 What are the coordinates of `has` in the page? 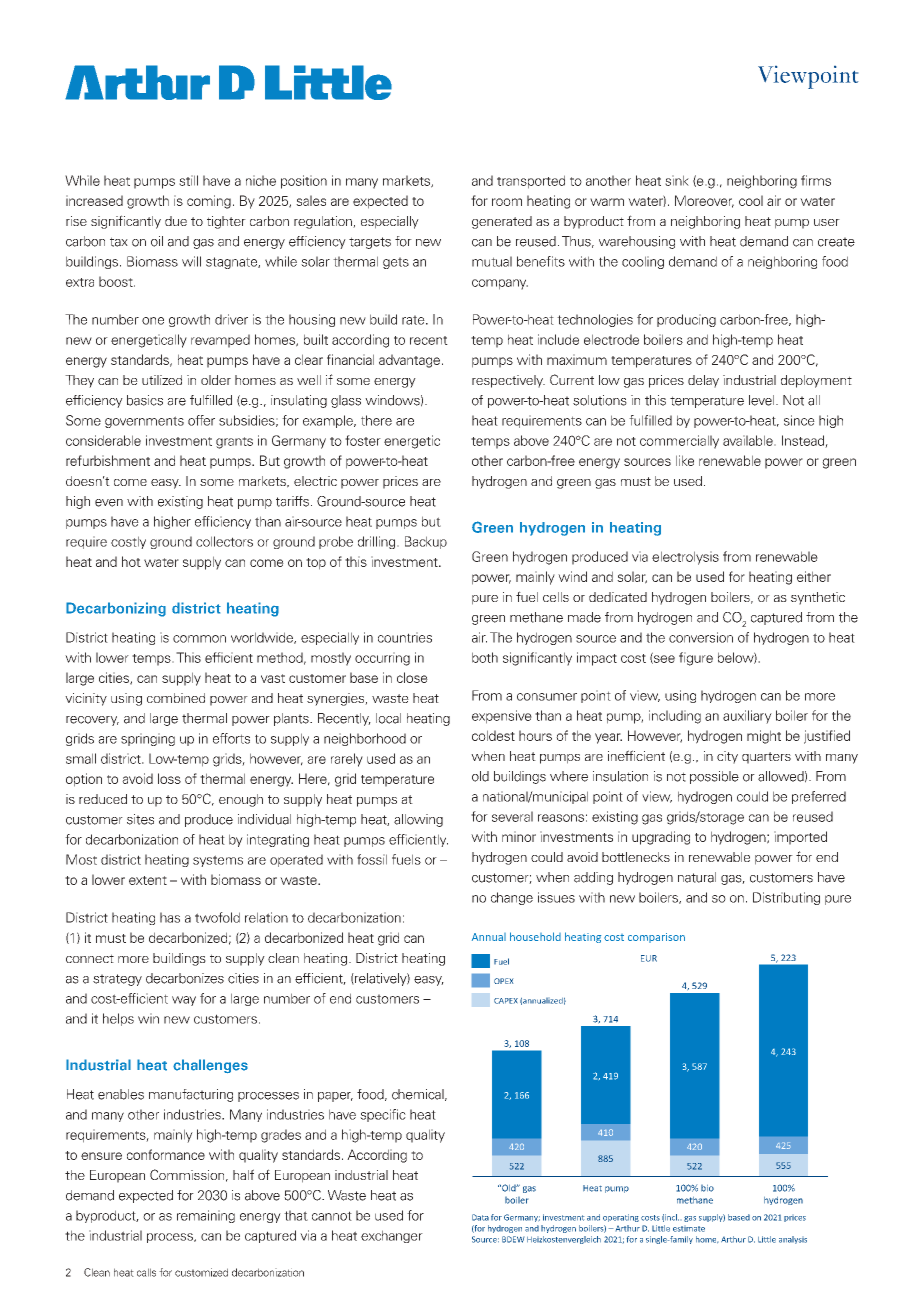 It's located at (170, 917).
